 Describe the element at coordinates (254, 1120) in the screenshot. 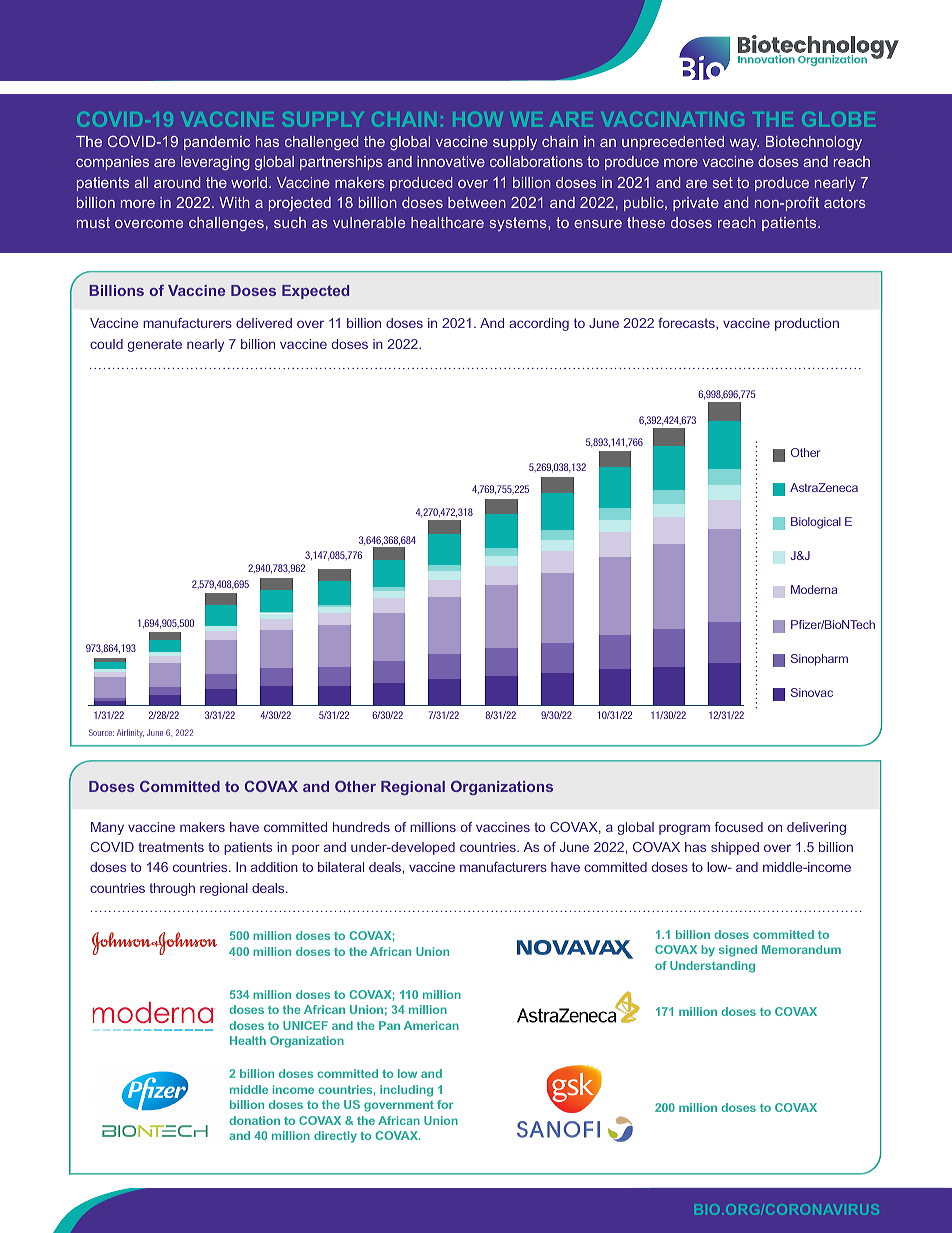

I see `donation` at that location.
